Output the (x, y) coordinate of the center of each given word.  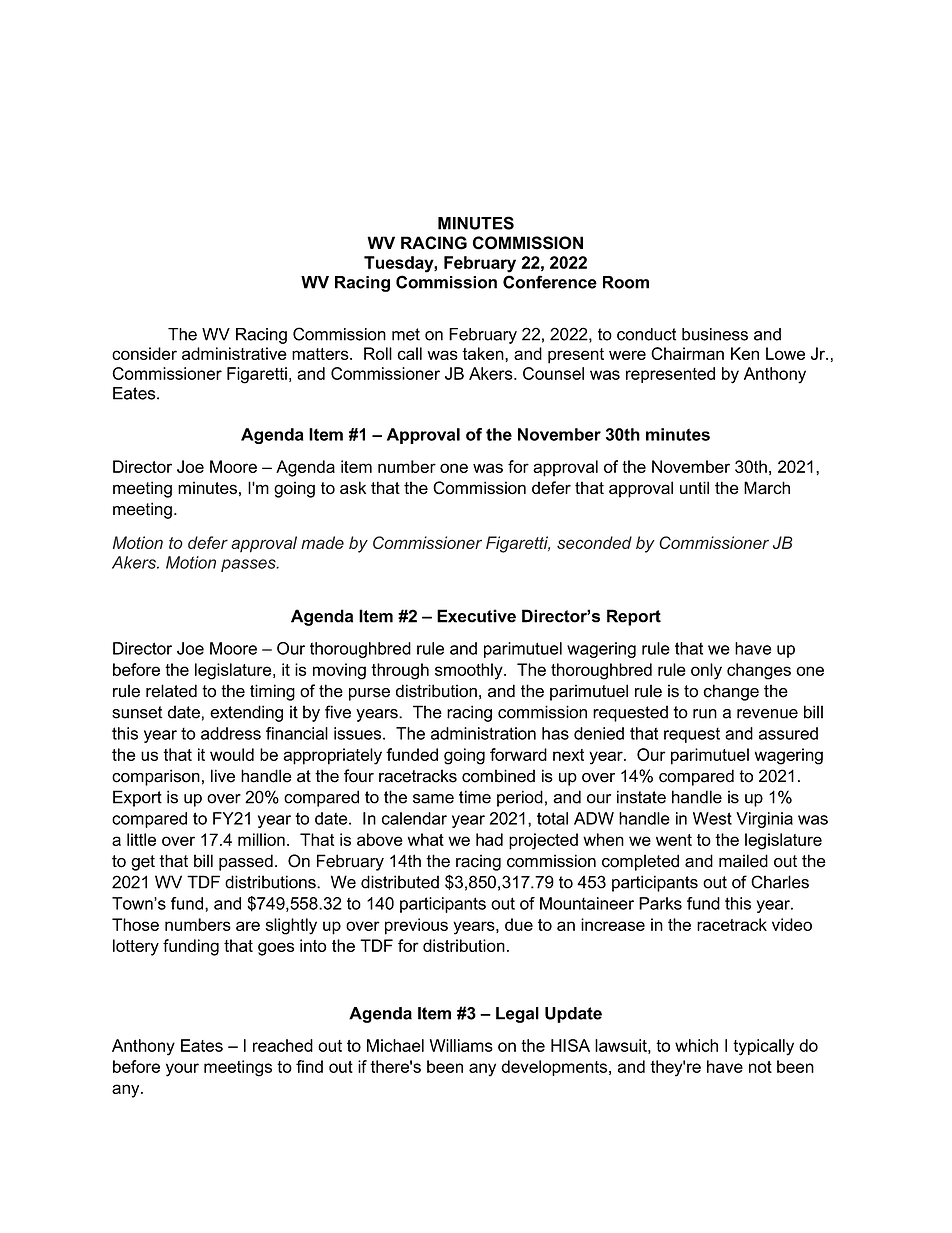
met (406, 334)
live (223, 776)
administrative (234, 353)
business (715, 334)
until (694, 487)
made (322, 542)
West (712, 818)
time (475, 797)
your (182, 1070)
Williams (461, 1045)
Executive (476, 616)
